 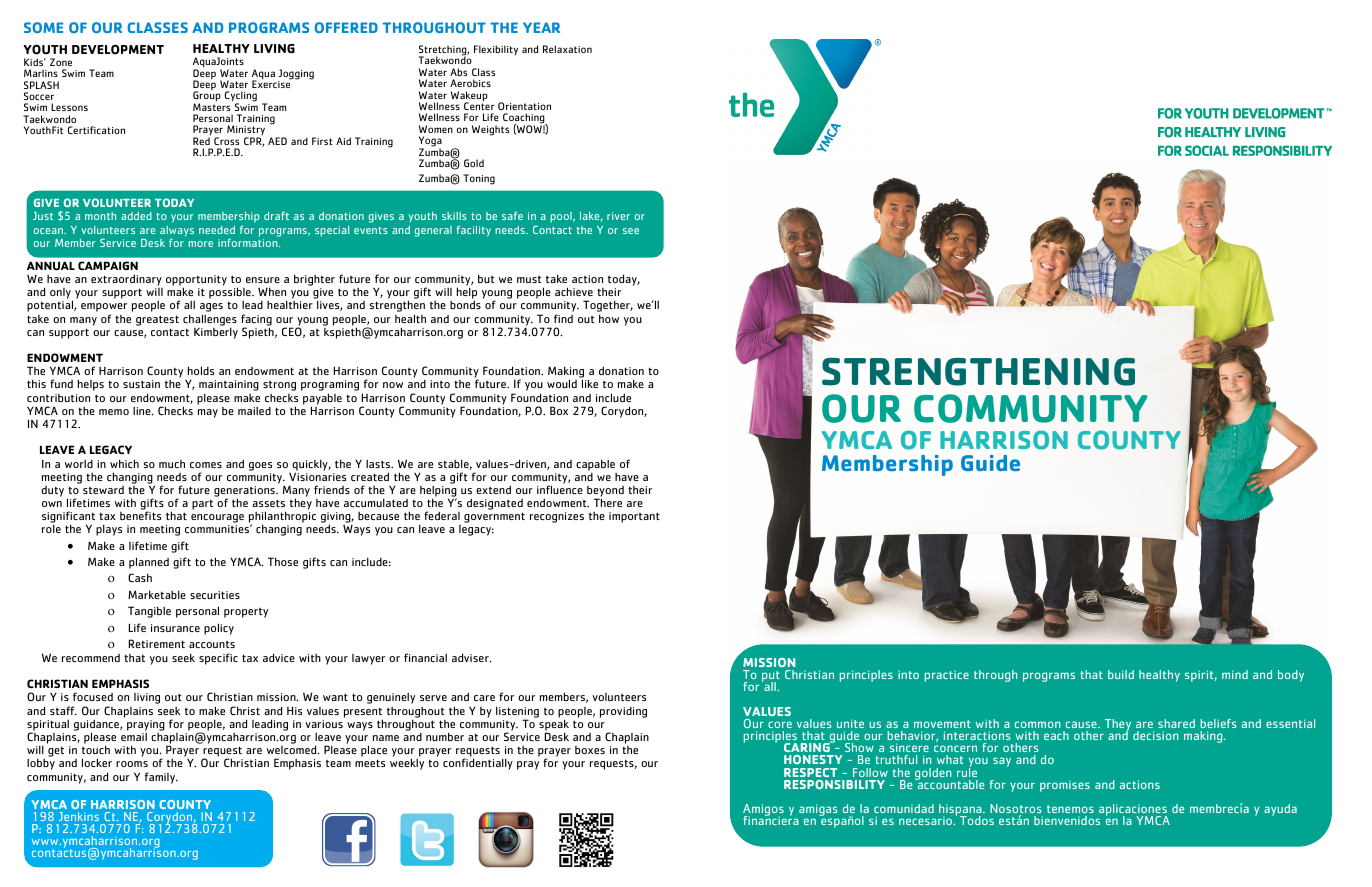 I want to click on like, so click(x=590, y=383).
